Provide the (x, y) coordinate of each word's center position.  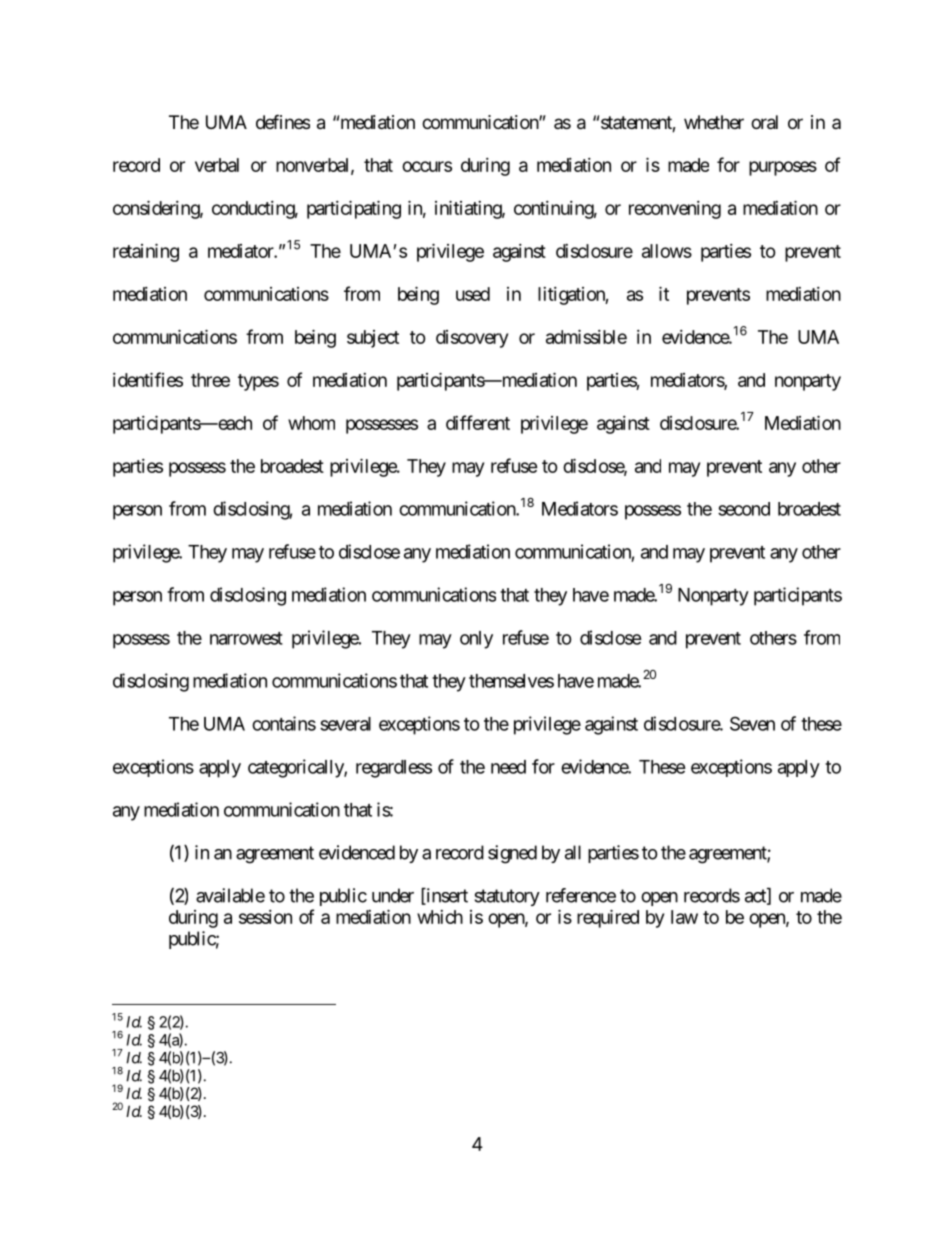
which (440, 917)
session (265, 917)
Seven (752, 723)
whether (714, 122)
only (476, 640)
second (744, 509)
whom (311, 423)
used (473, 294)
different (478, 422)
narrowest (246, 638)
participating (354, 209)
